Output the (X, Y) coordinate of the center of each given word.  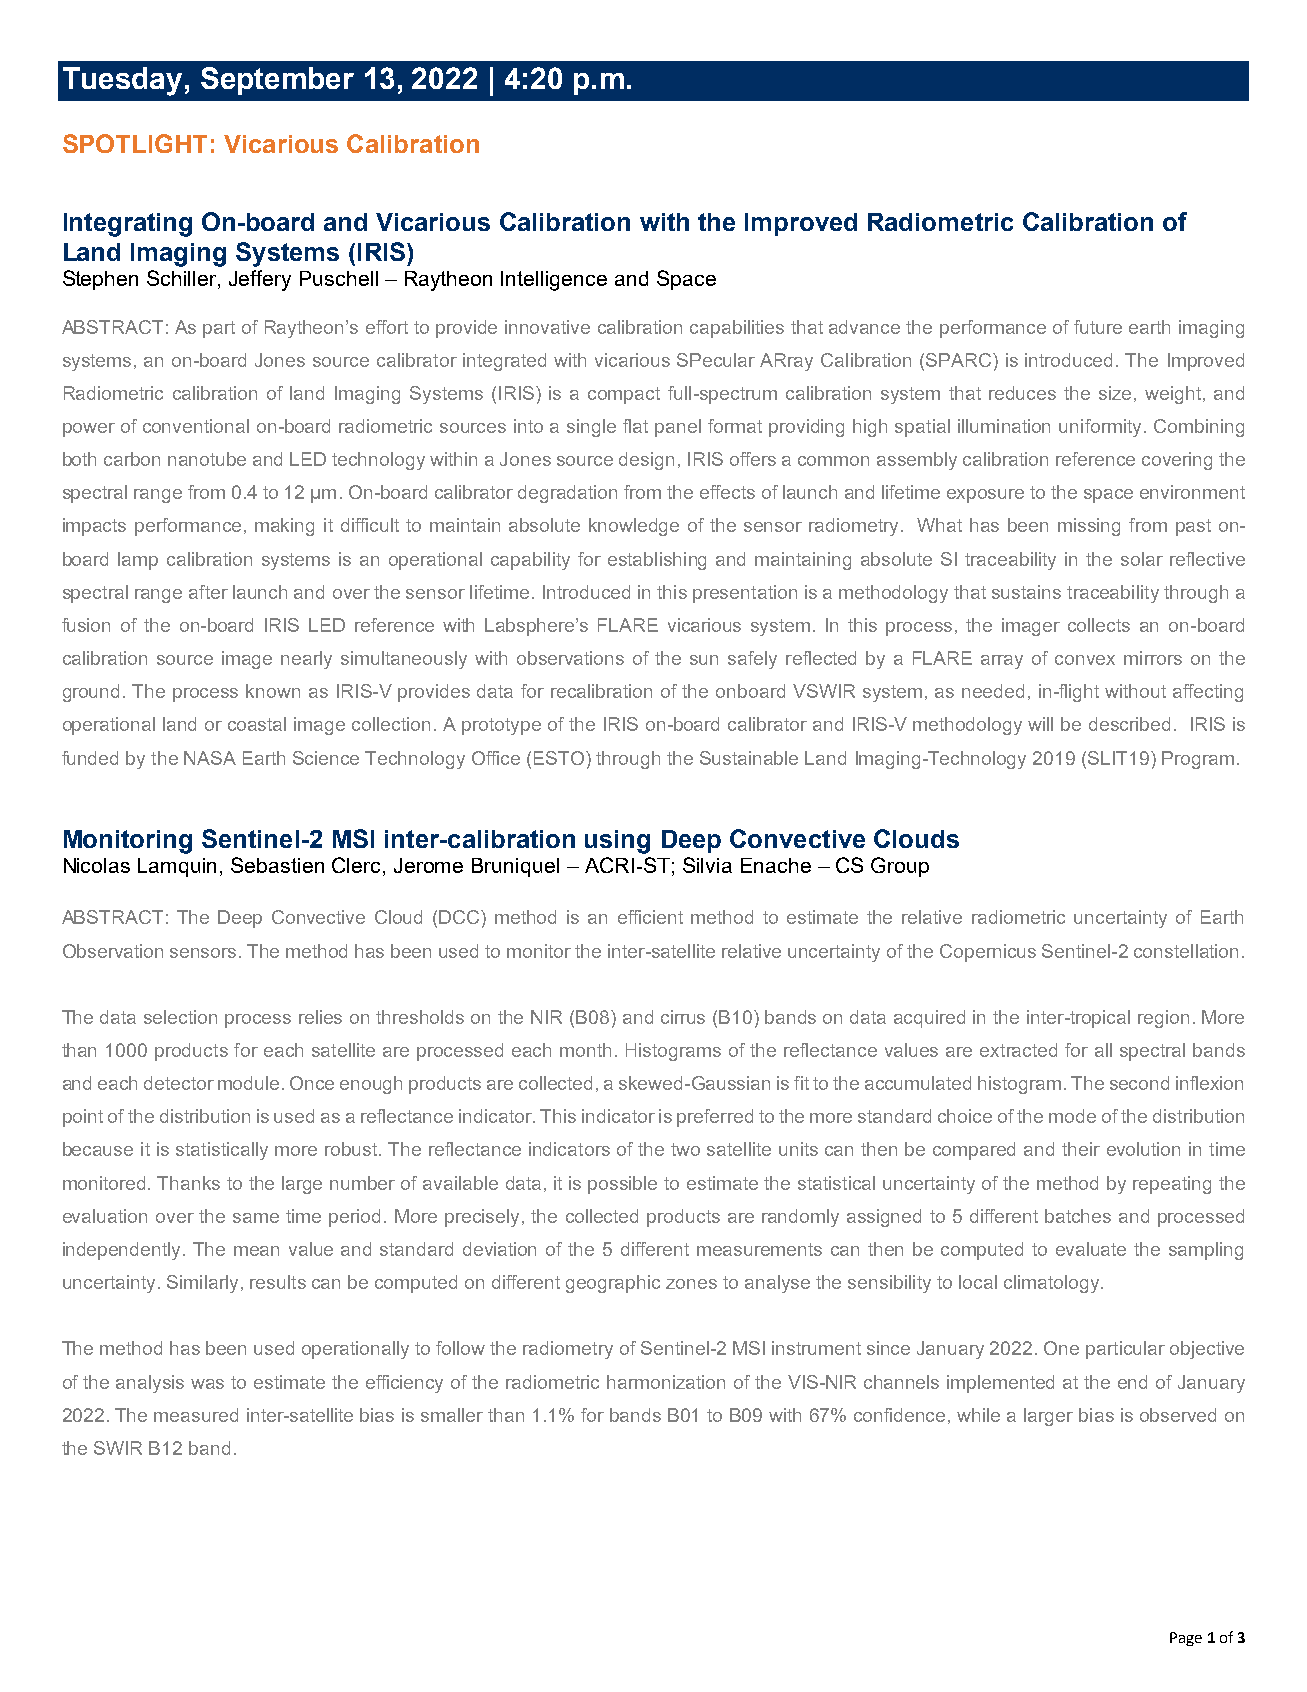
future (1098, 327)
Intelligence (554, 281)
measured (196, 1415)
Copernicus (988, 953)
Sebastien (277, 865)
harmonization (666, 1382)
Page (1186, 1639)
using (617, 842)
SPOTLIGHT (135, 143)
